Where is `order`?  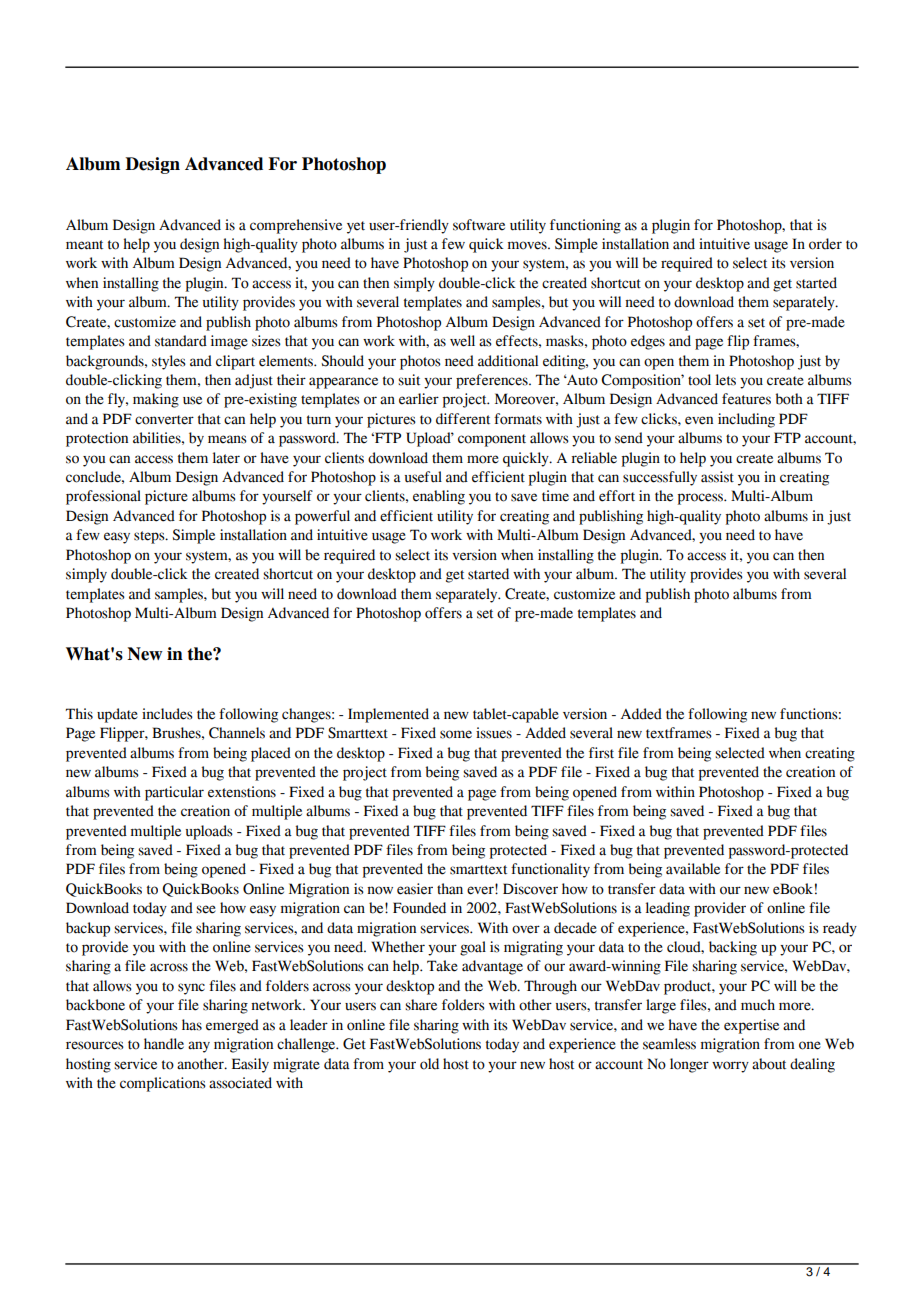
order is located at coordinates (825, 244).
